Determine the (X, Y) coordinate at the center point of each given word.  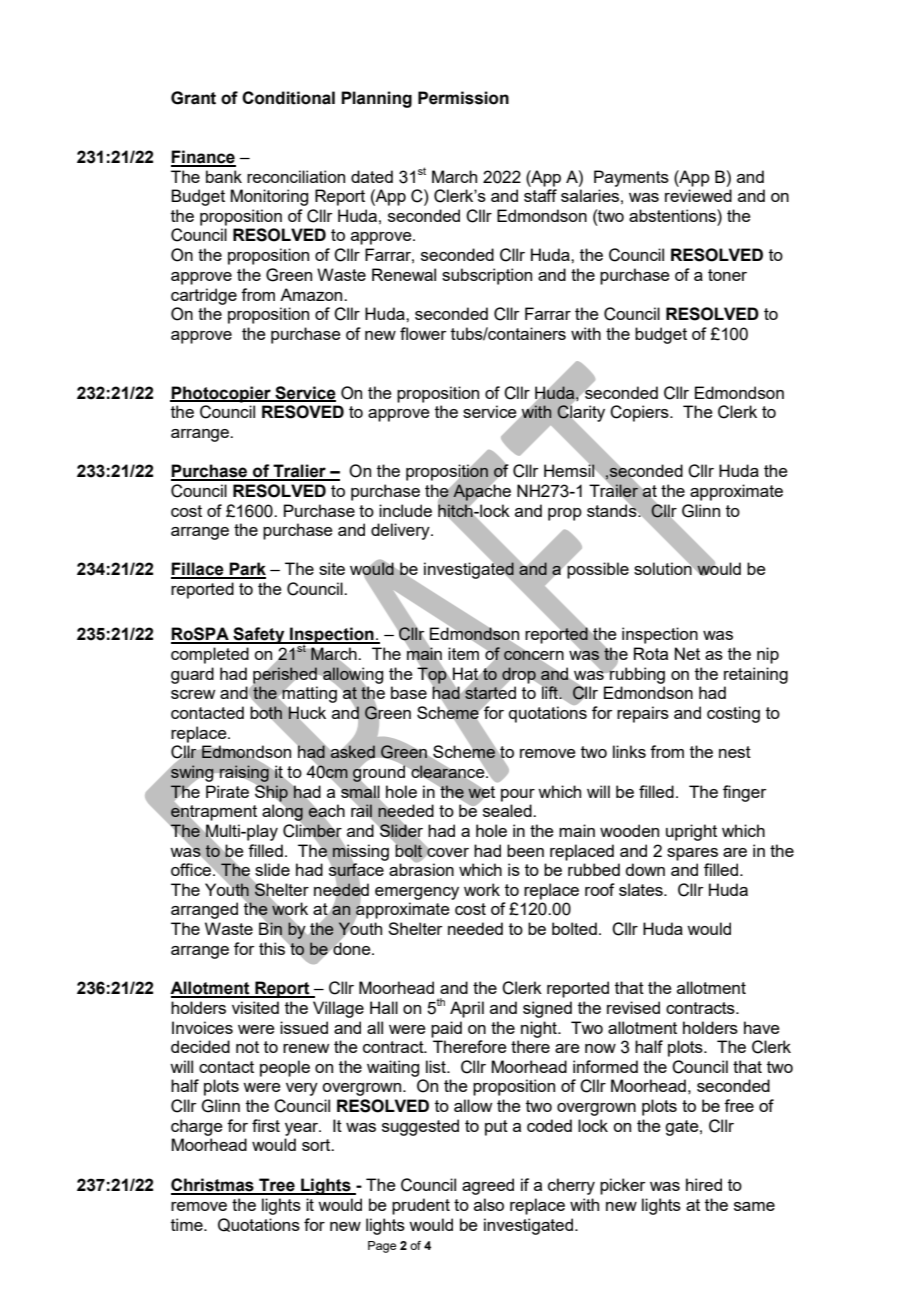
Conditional (288, 98)
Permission (463, 98)
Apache (482, 492)
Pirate (227, 791)
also (489, 1204)
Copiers (640, 413)
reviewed (698, 195)
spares (692, 854)
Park (247, 570)
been (525, 850)
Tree (277, 1186)
